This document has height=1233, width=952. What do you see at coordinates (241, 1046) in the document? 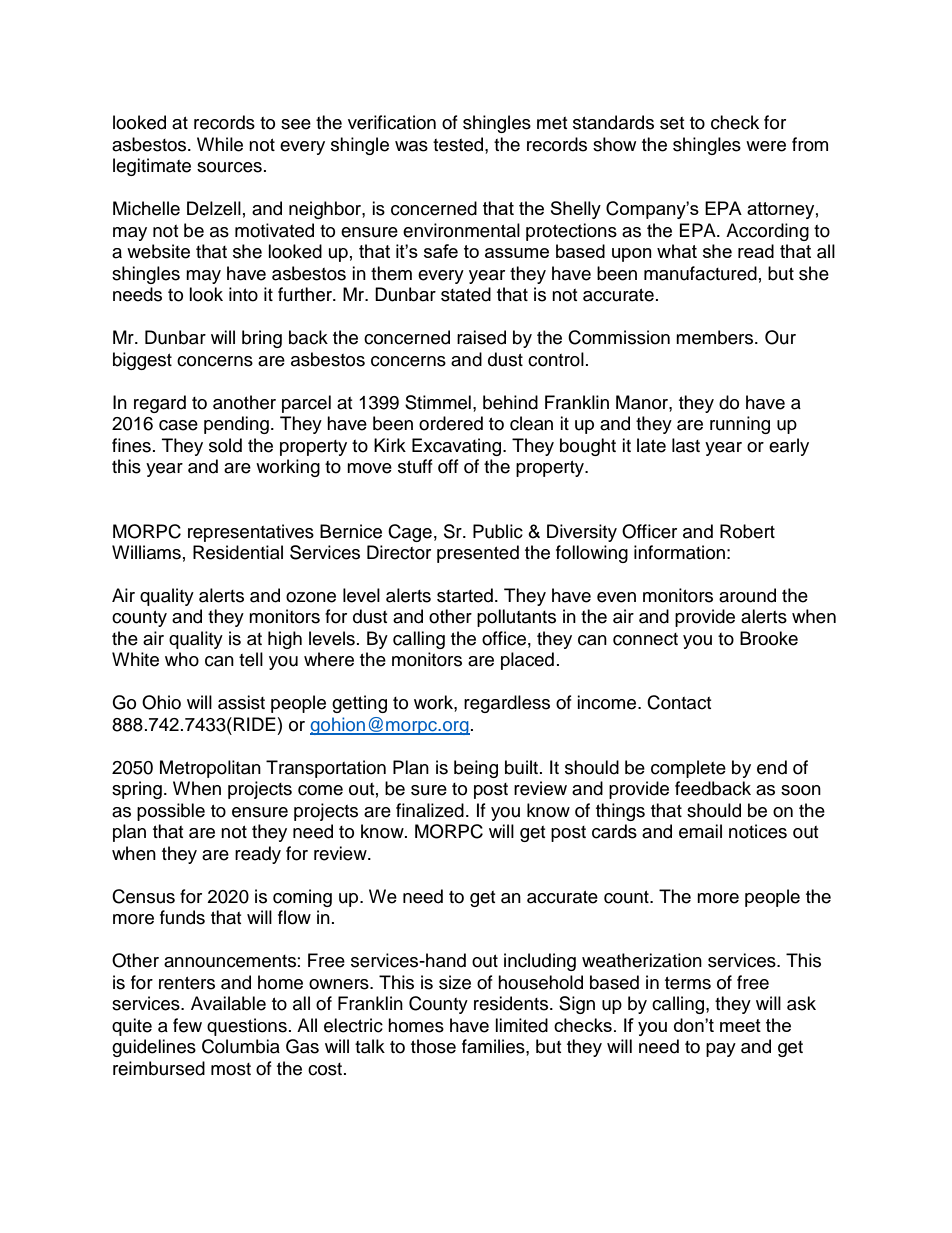
I see `Columbia` at bounding box center [241, 1046].
